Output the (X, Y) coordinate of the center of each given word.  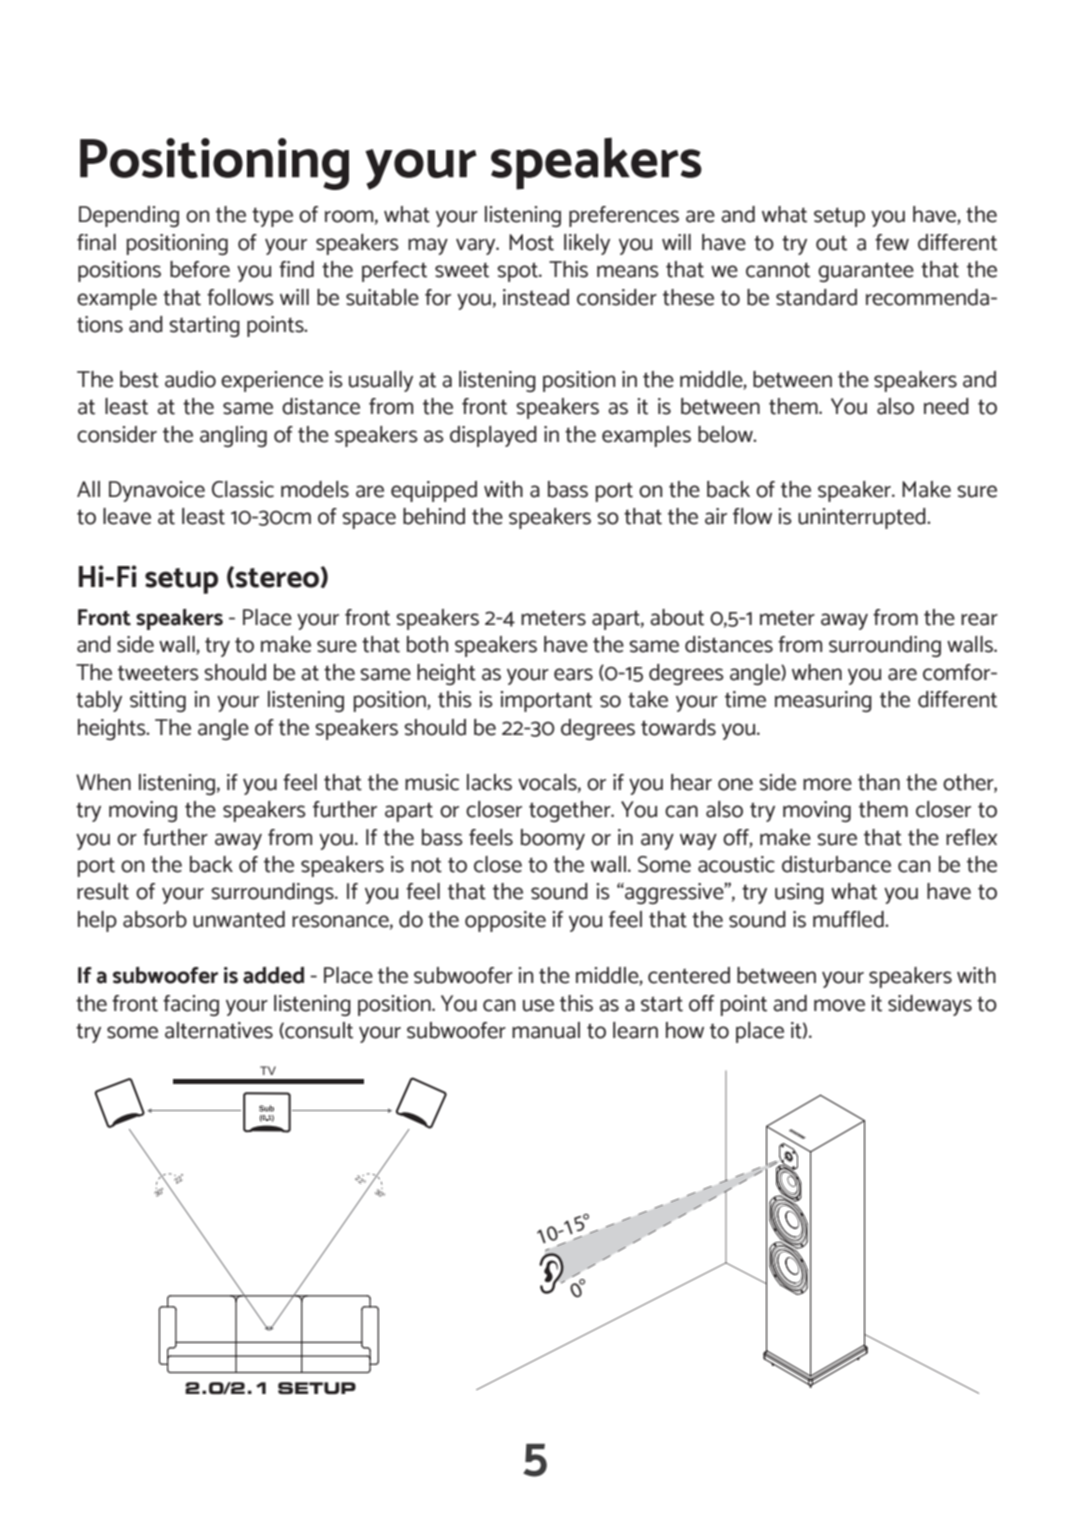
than (879, 782)
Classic (243, 489)
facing (191, 1005)
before (200, 269)
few (892, 242)
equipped (434, 491)
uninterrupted (863, 518)
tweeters (158, 673)
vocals (548, 783)
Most (531, 242)
